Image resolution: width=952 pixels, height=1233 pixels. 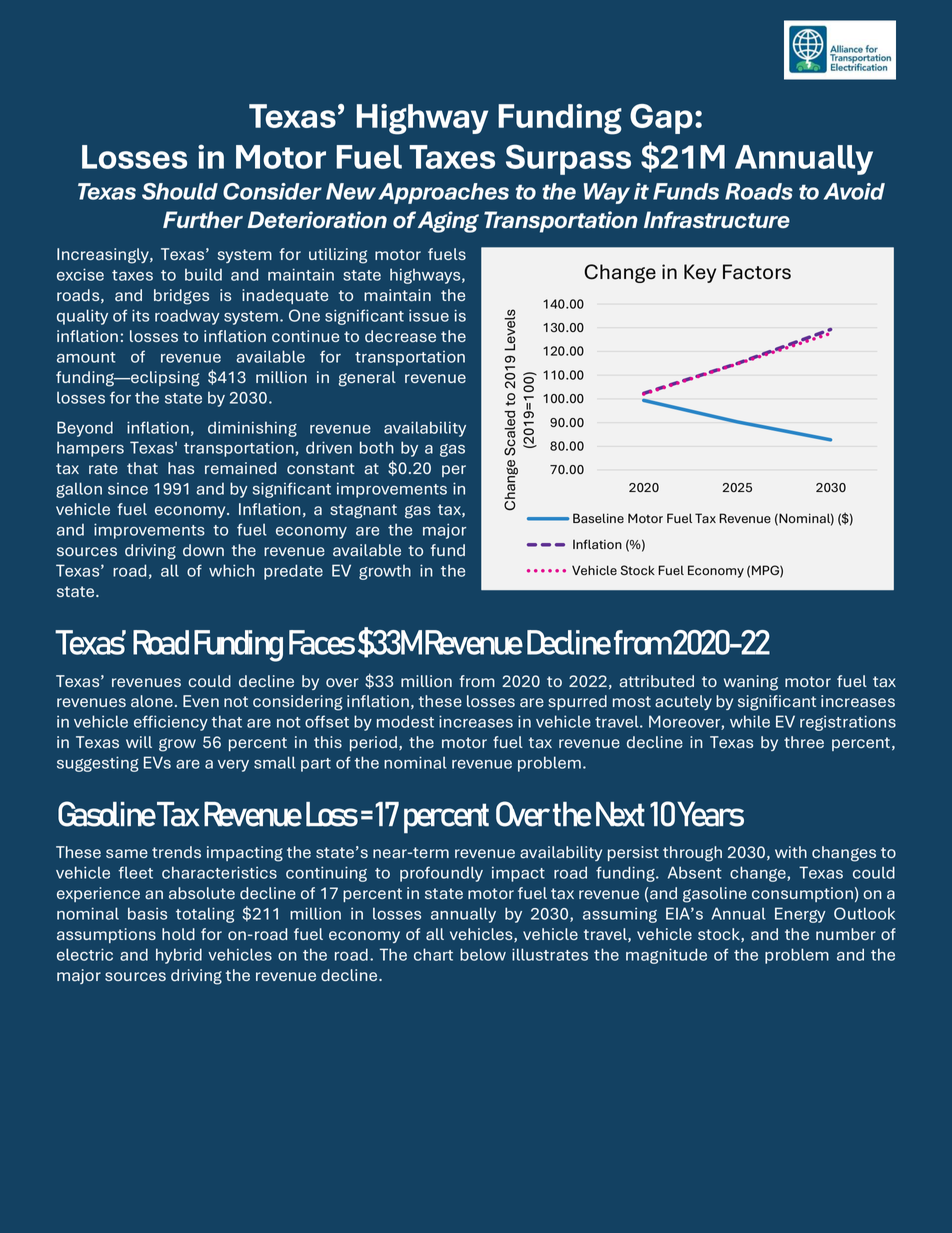 I want to click on below, so click(x=483, y=954).
